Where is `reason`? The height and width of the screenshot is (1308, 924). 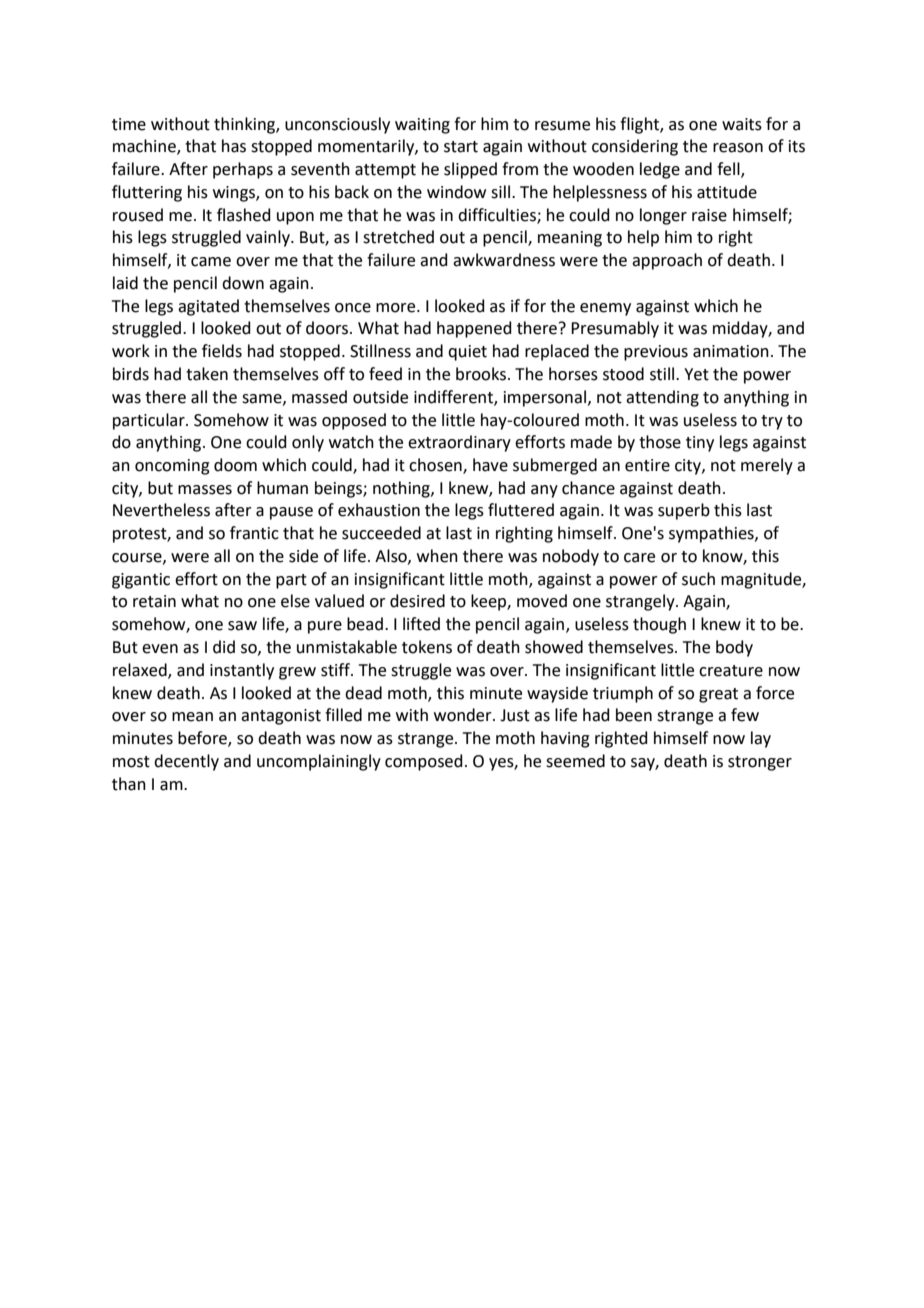
reason is located at coordinates (738, 148).
